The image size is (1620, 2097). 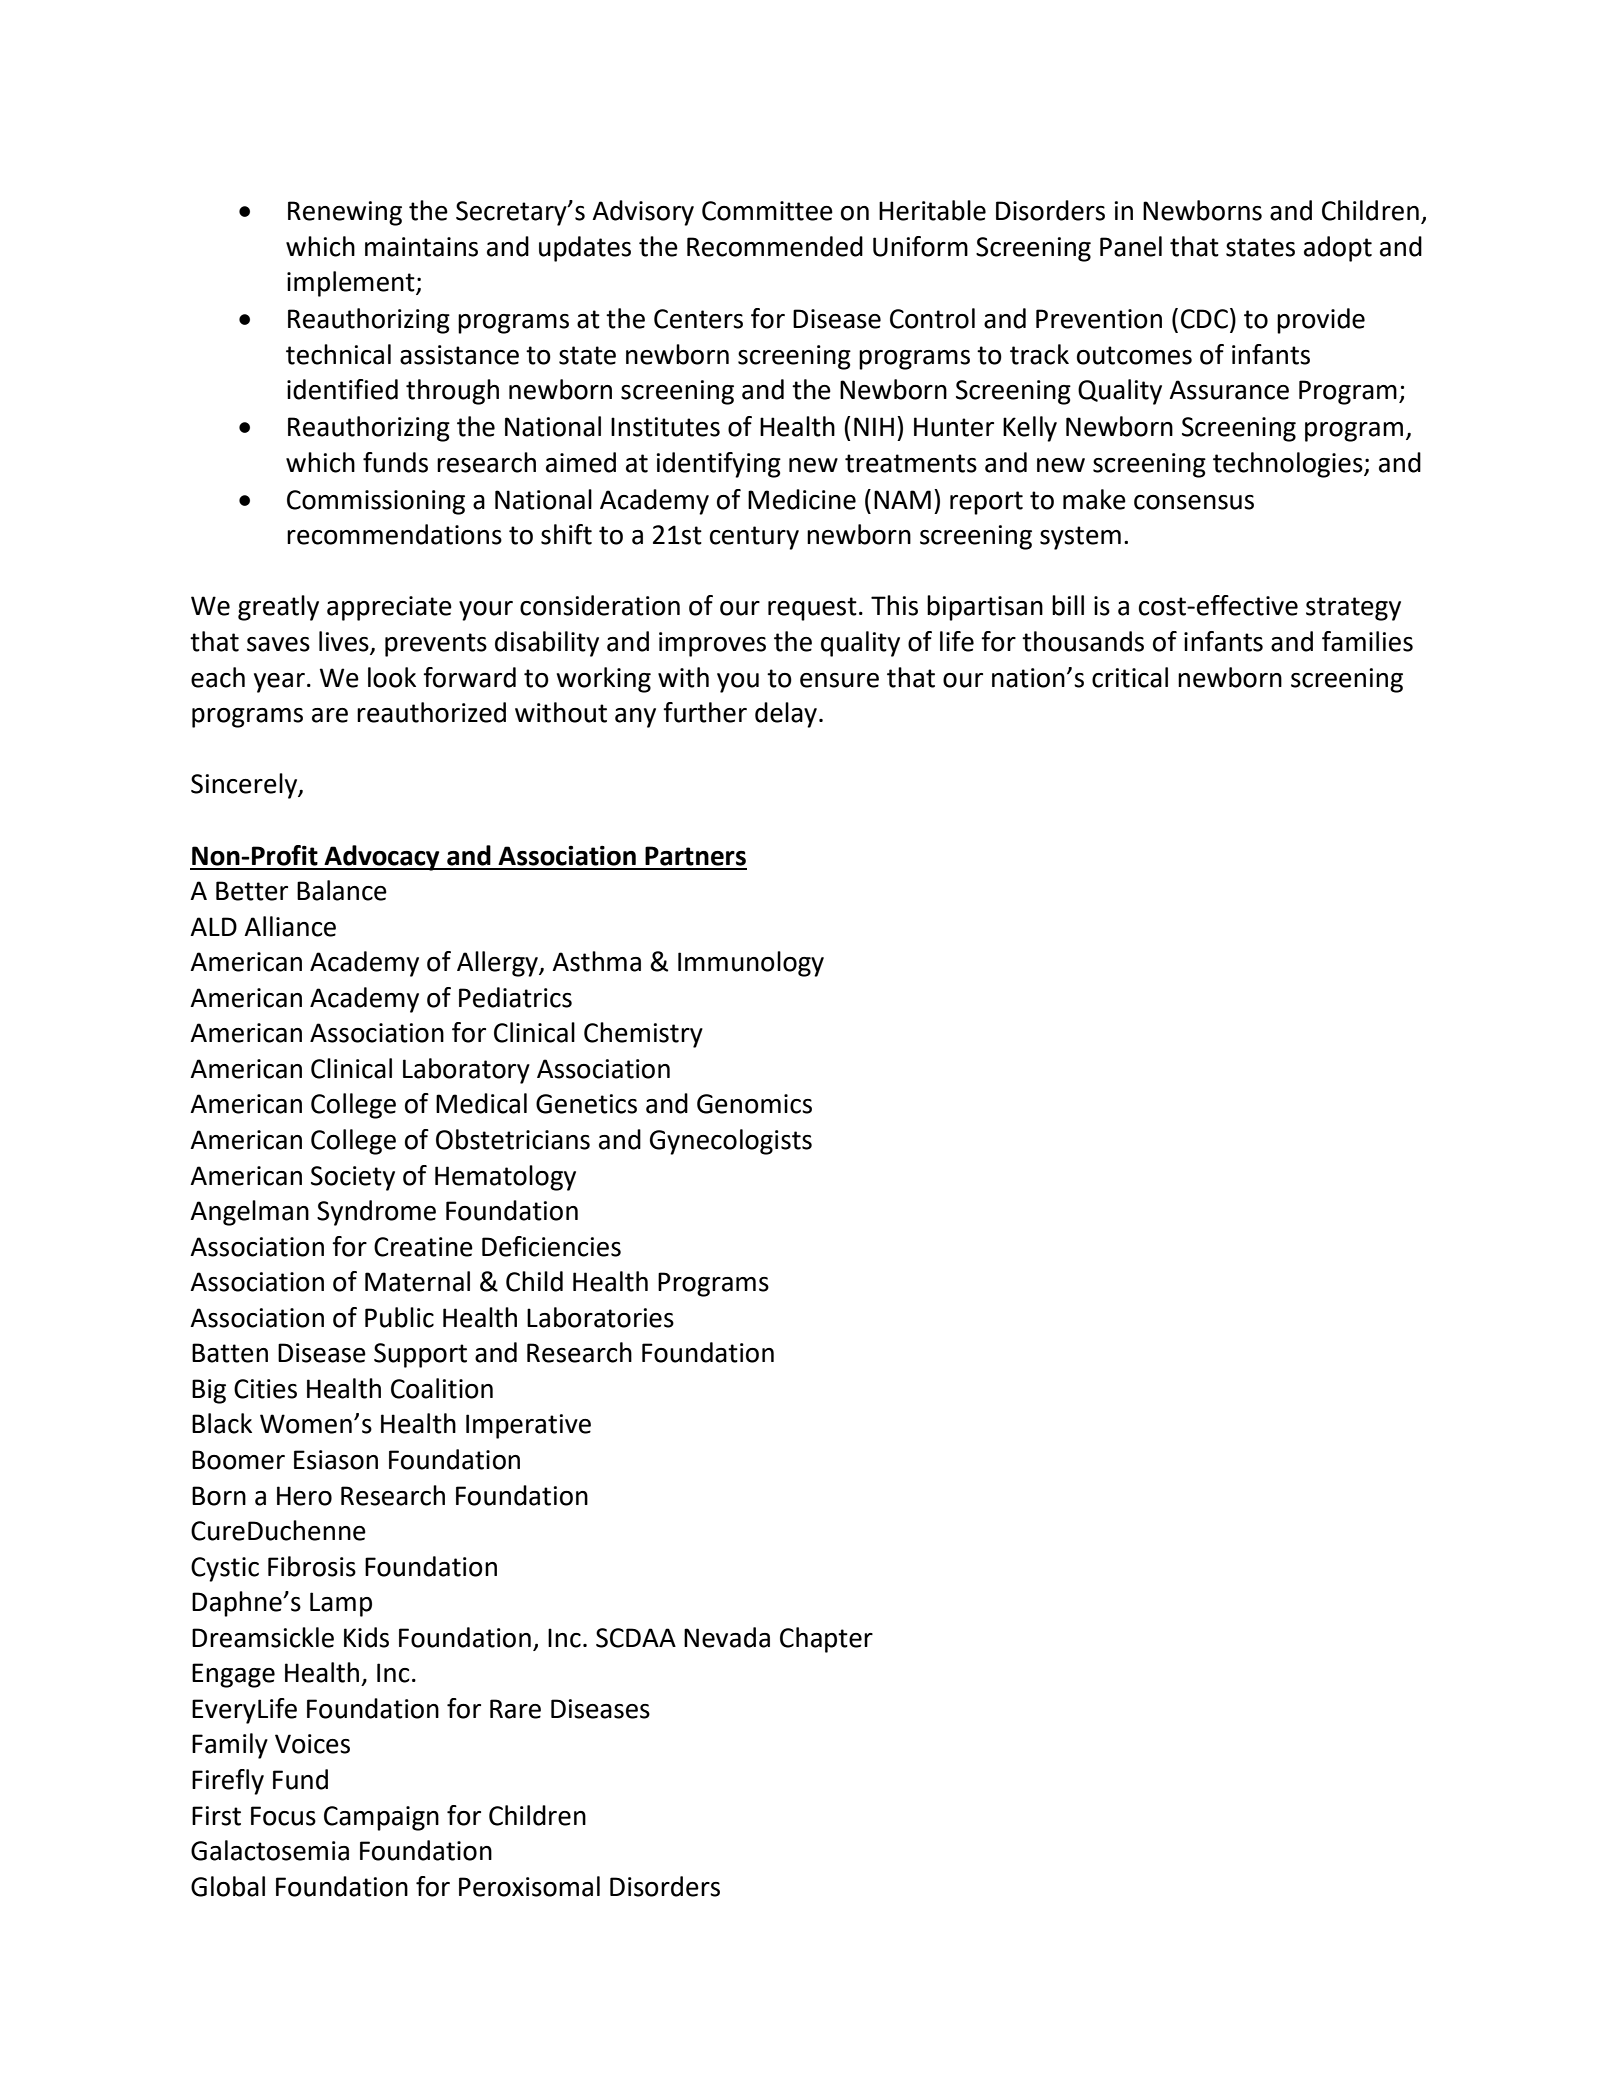 I want to click on CDC, so click(x=1204, y=319).
